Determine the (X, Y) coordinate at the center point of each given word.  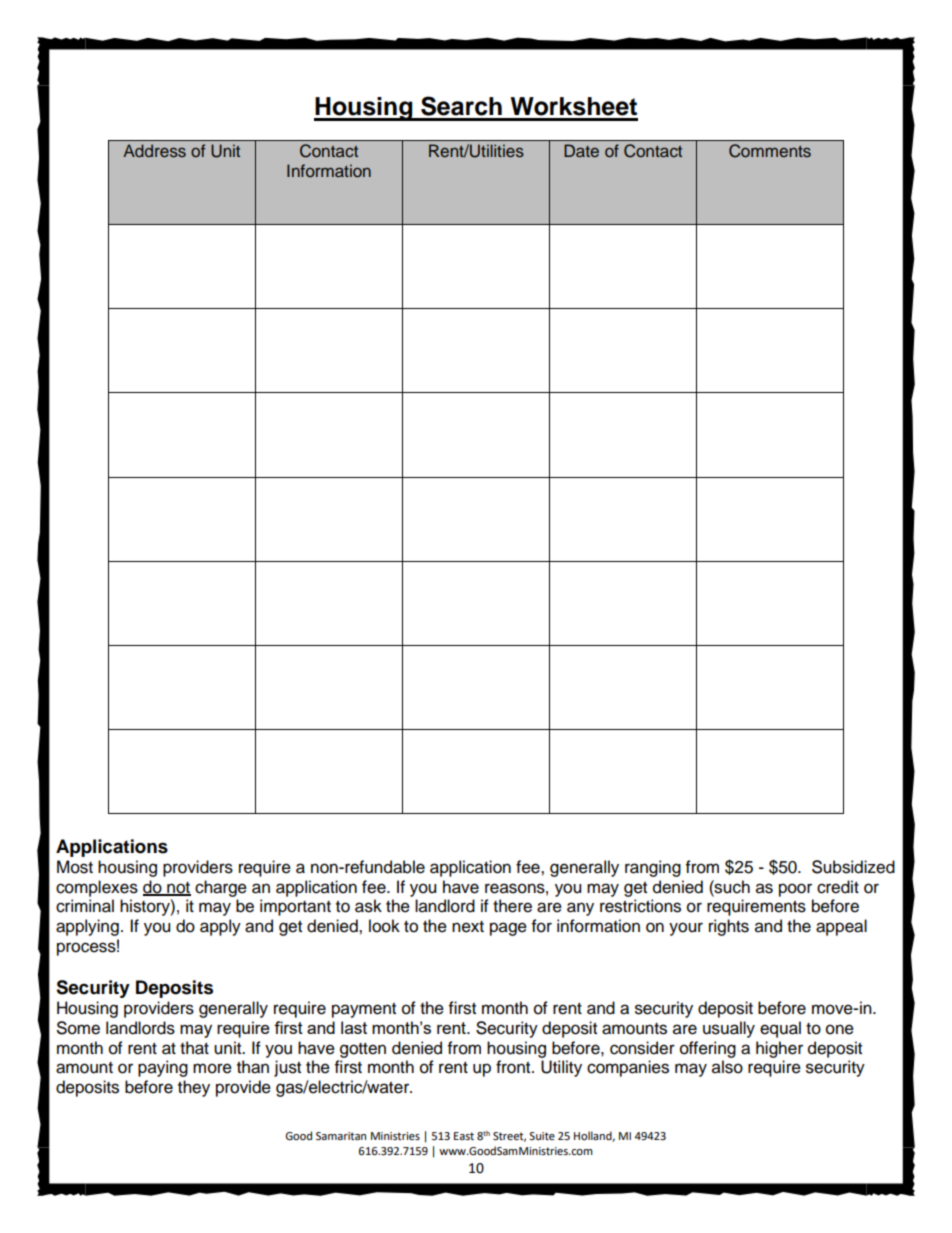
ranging (653, 868)
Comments (770, 151)
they (194, 1088)
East (464, 1136)
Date (581, 150)
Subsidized (853, 867)
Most (75, 867)
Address (154, 151)
